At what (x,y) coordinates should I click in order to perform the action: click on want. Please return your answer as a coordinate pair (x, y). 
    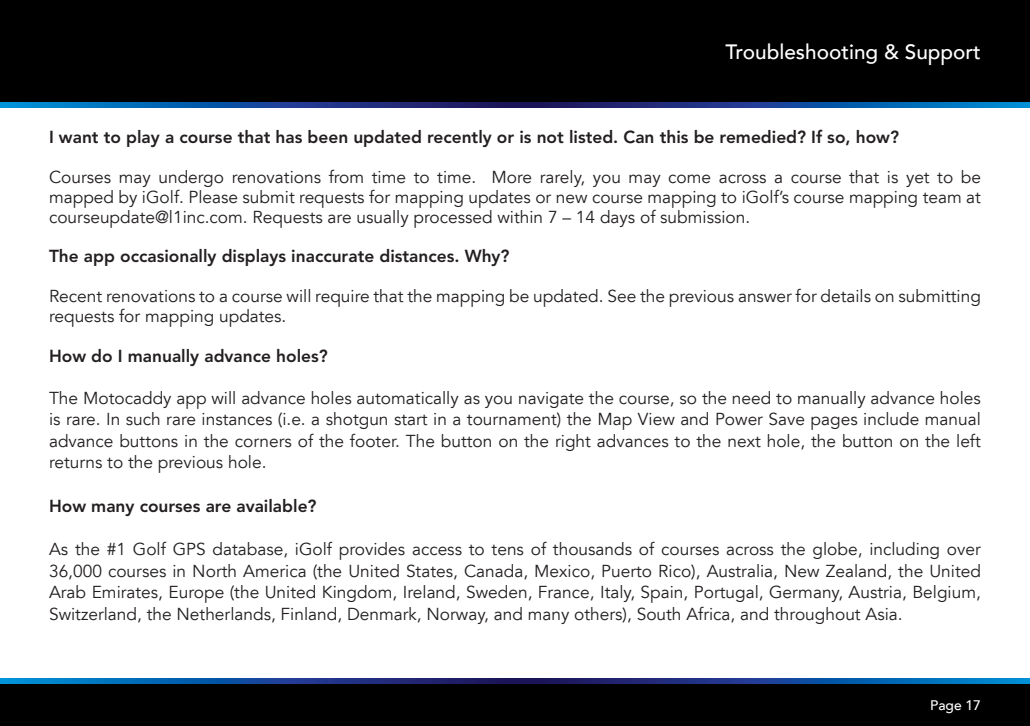
    Looking at the image, I should click on (78, 137).
